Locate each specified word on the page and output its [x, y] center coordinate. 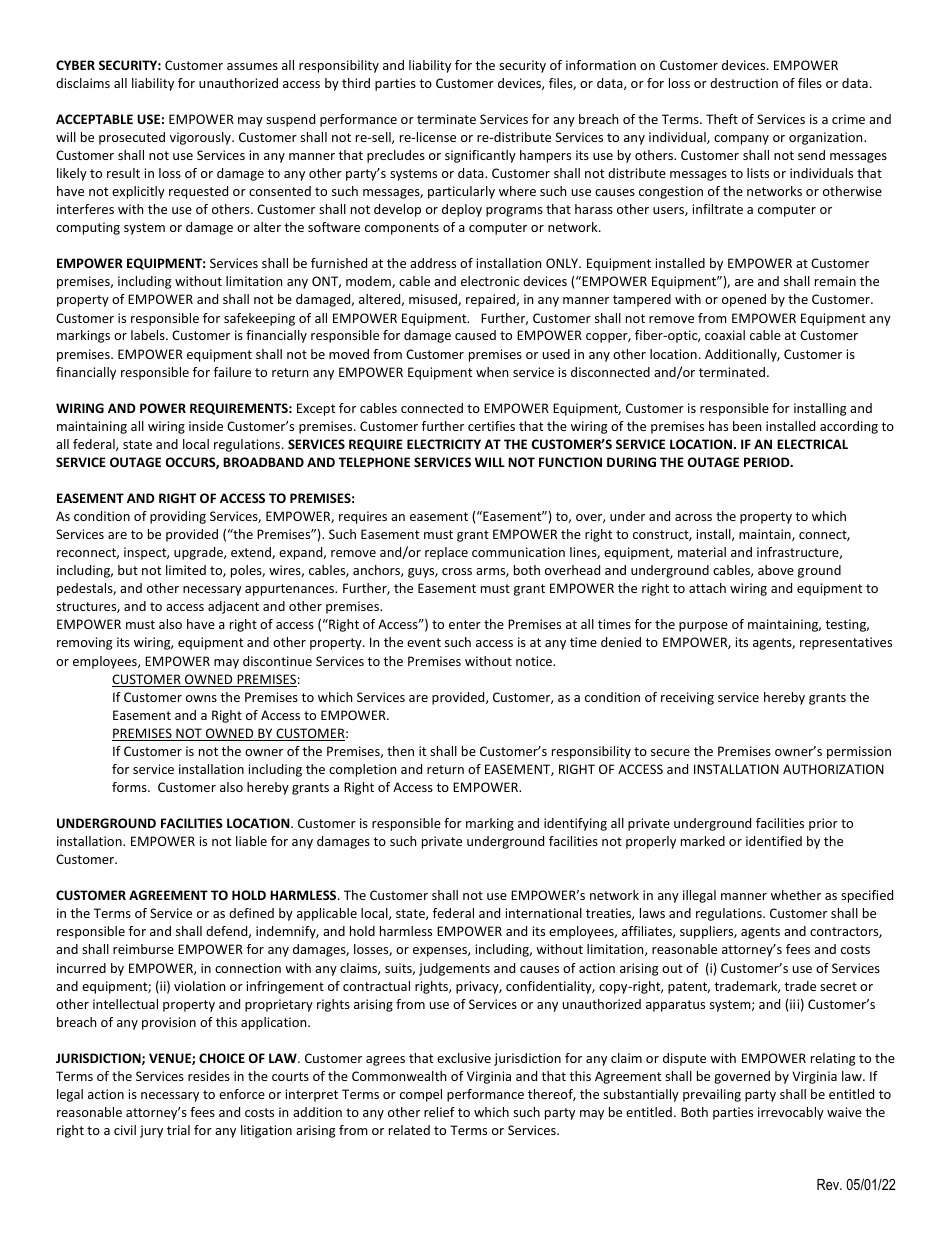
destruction [744, 83]
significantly [480, 156]
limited [186, 570]
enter [465, 624]
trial [178, 1130]
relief [439, 1112]
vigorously [201, 138]
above [776, 570]
